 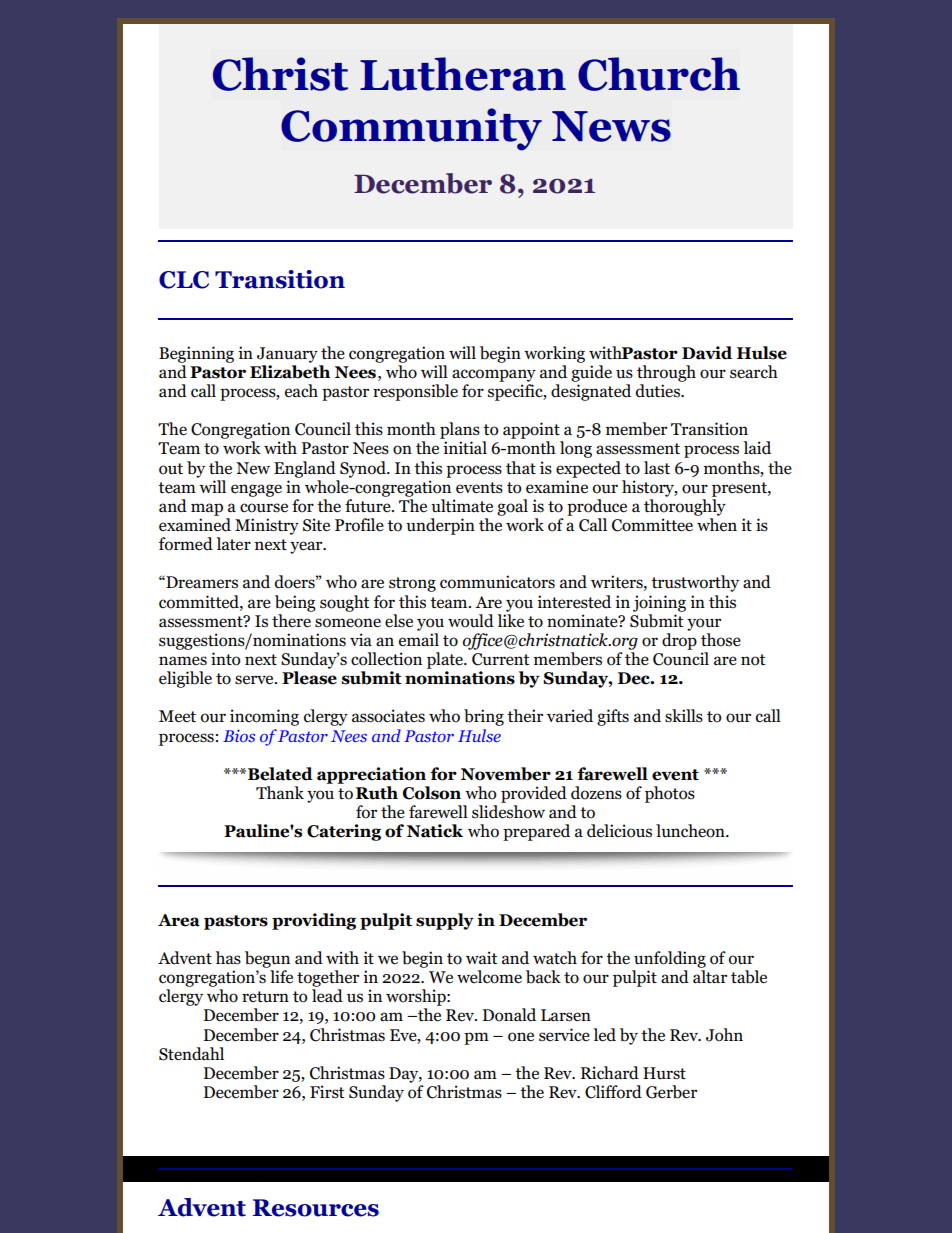 I want to click on Community, so click(x=411, y=129).
